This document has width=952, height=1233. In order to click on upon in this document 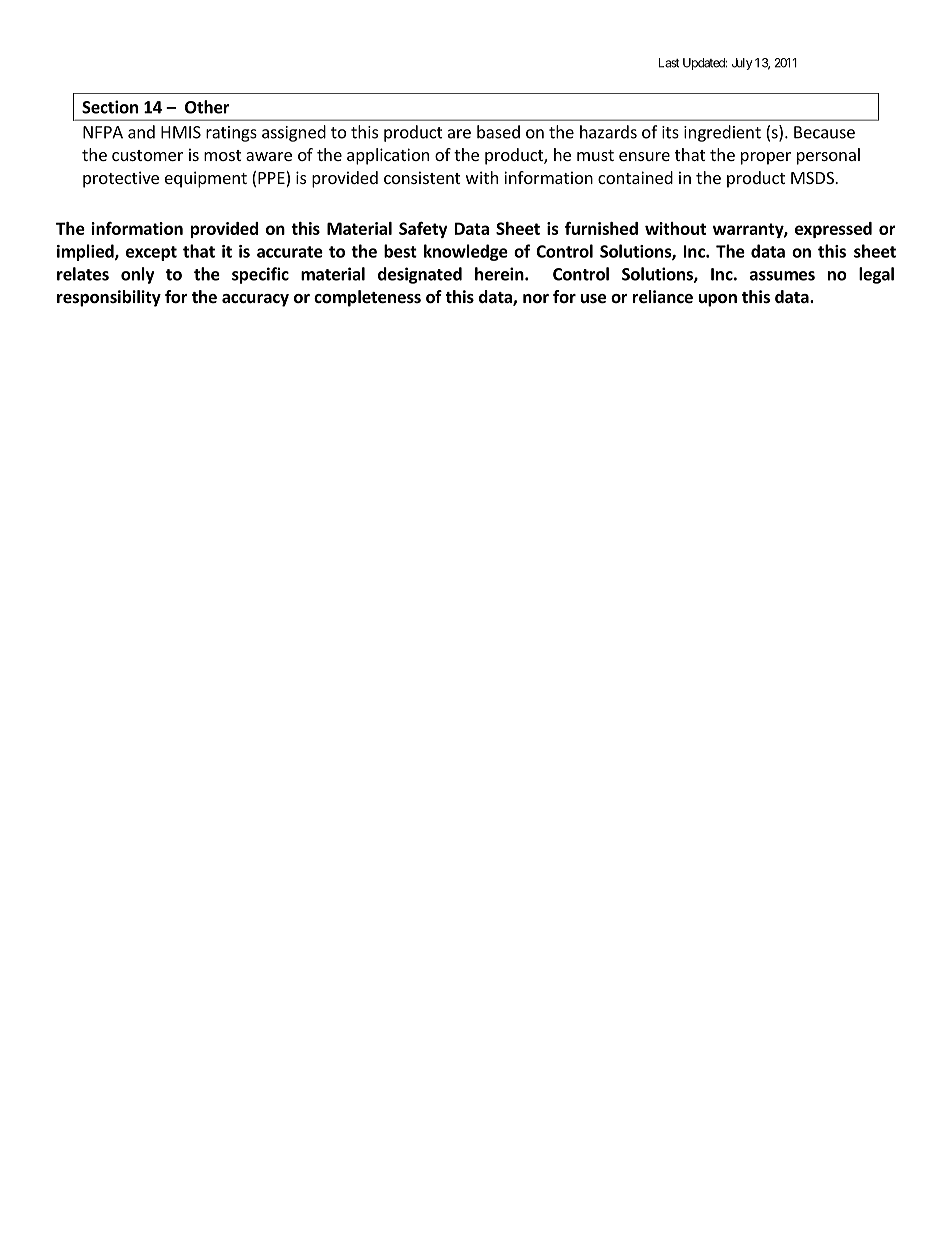, I will do `click(718, 300)`.
